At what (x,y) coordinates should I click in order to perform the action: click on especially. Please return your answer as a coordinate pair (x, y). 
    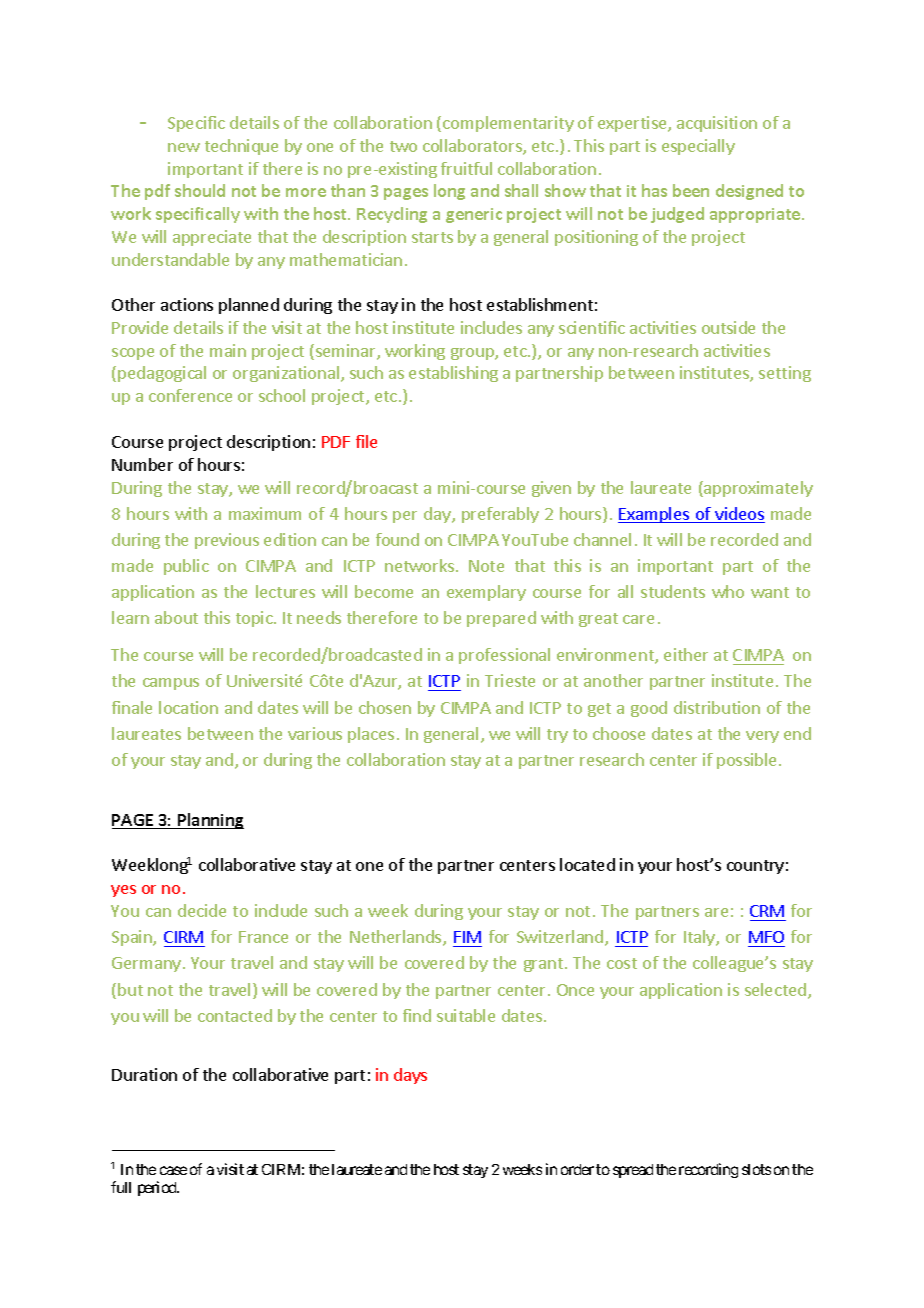
    Looking at the image, I should click on (698, 147).
